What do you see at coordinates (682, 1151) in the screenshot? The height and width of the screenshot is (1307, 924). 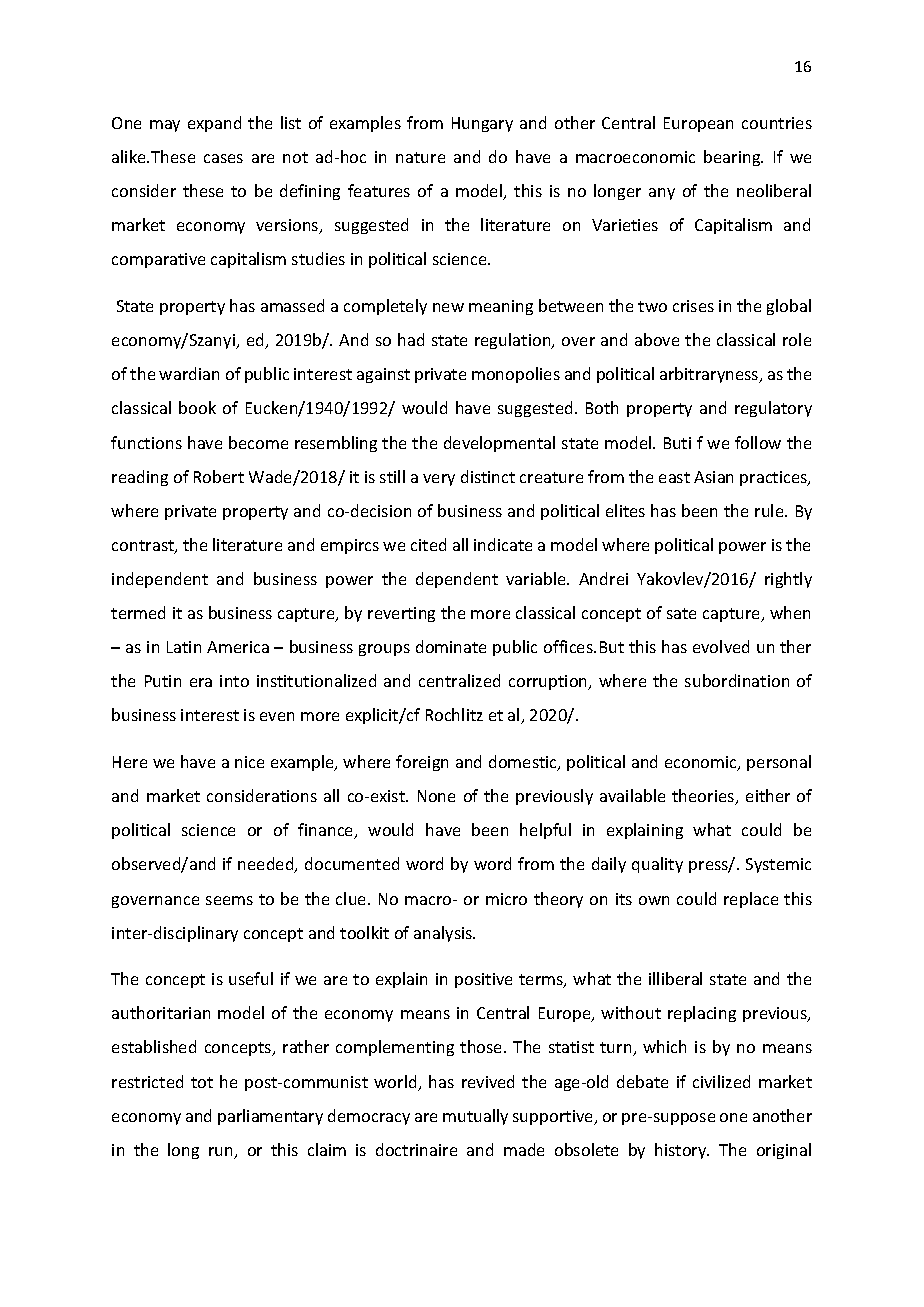 I see `history` at bounding box center [682, 1151].
